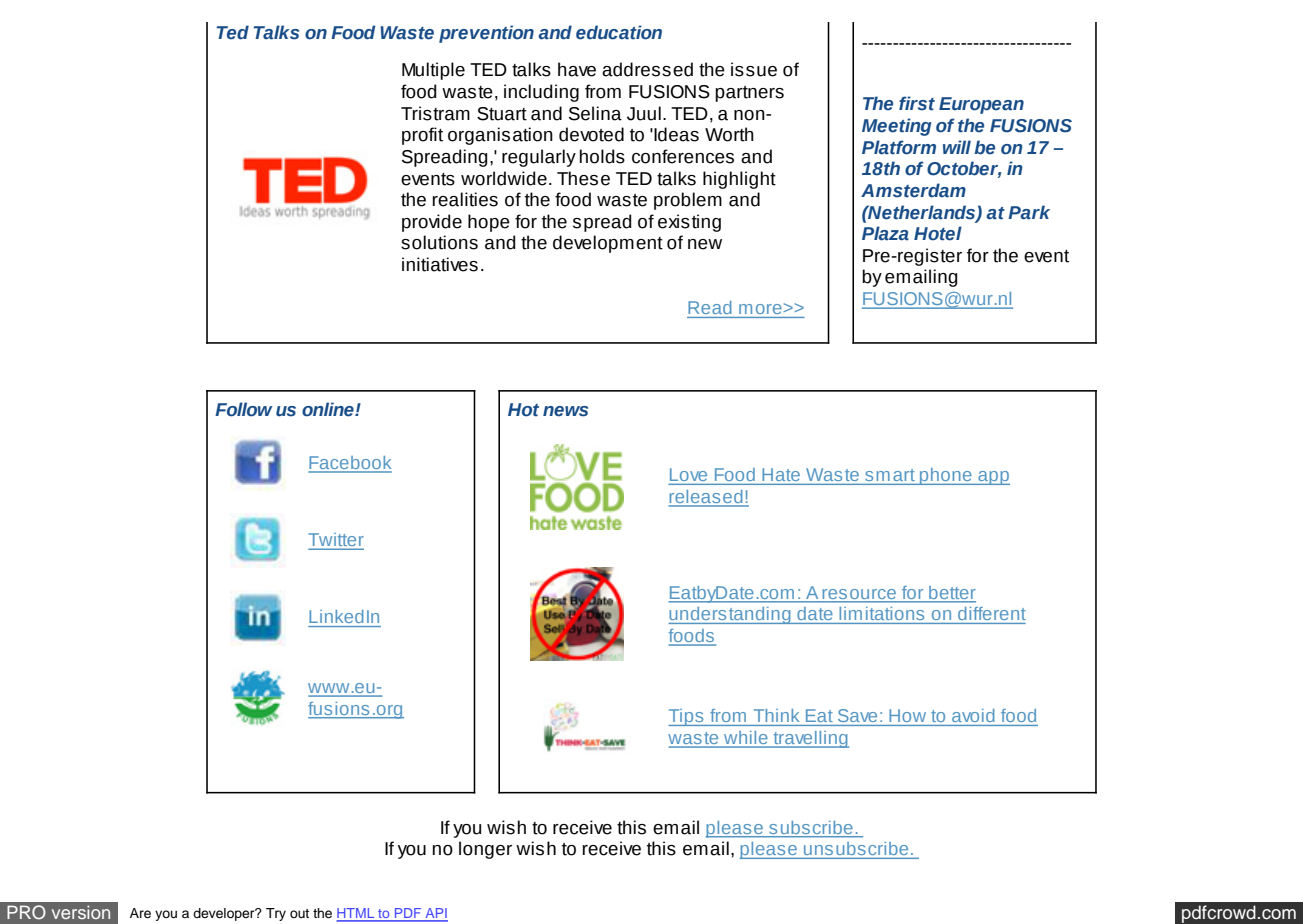  I want to click on Are, so click(140, 913).
